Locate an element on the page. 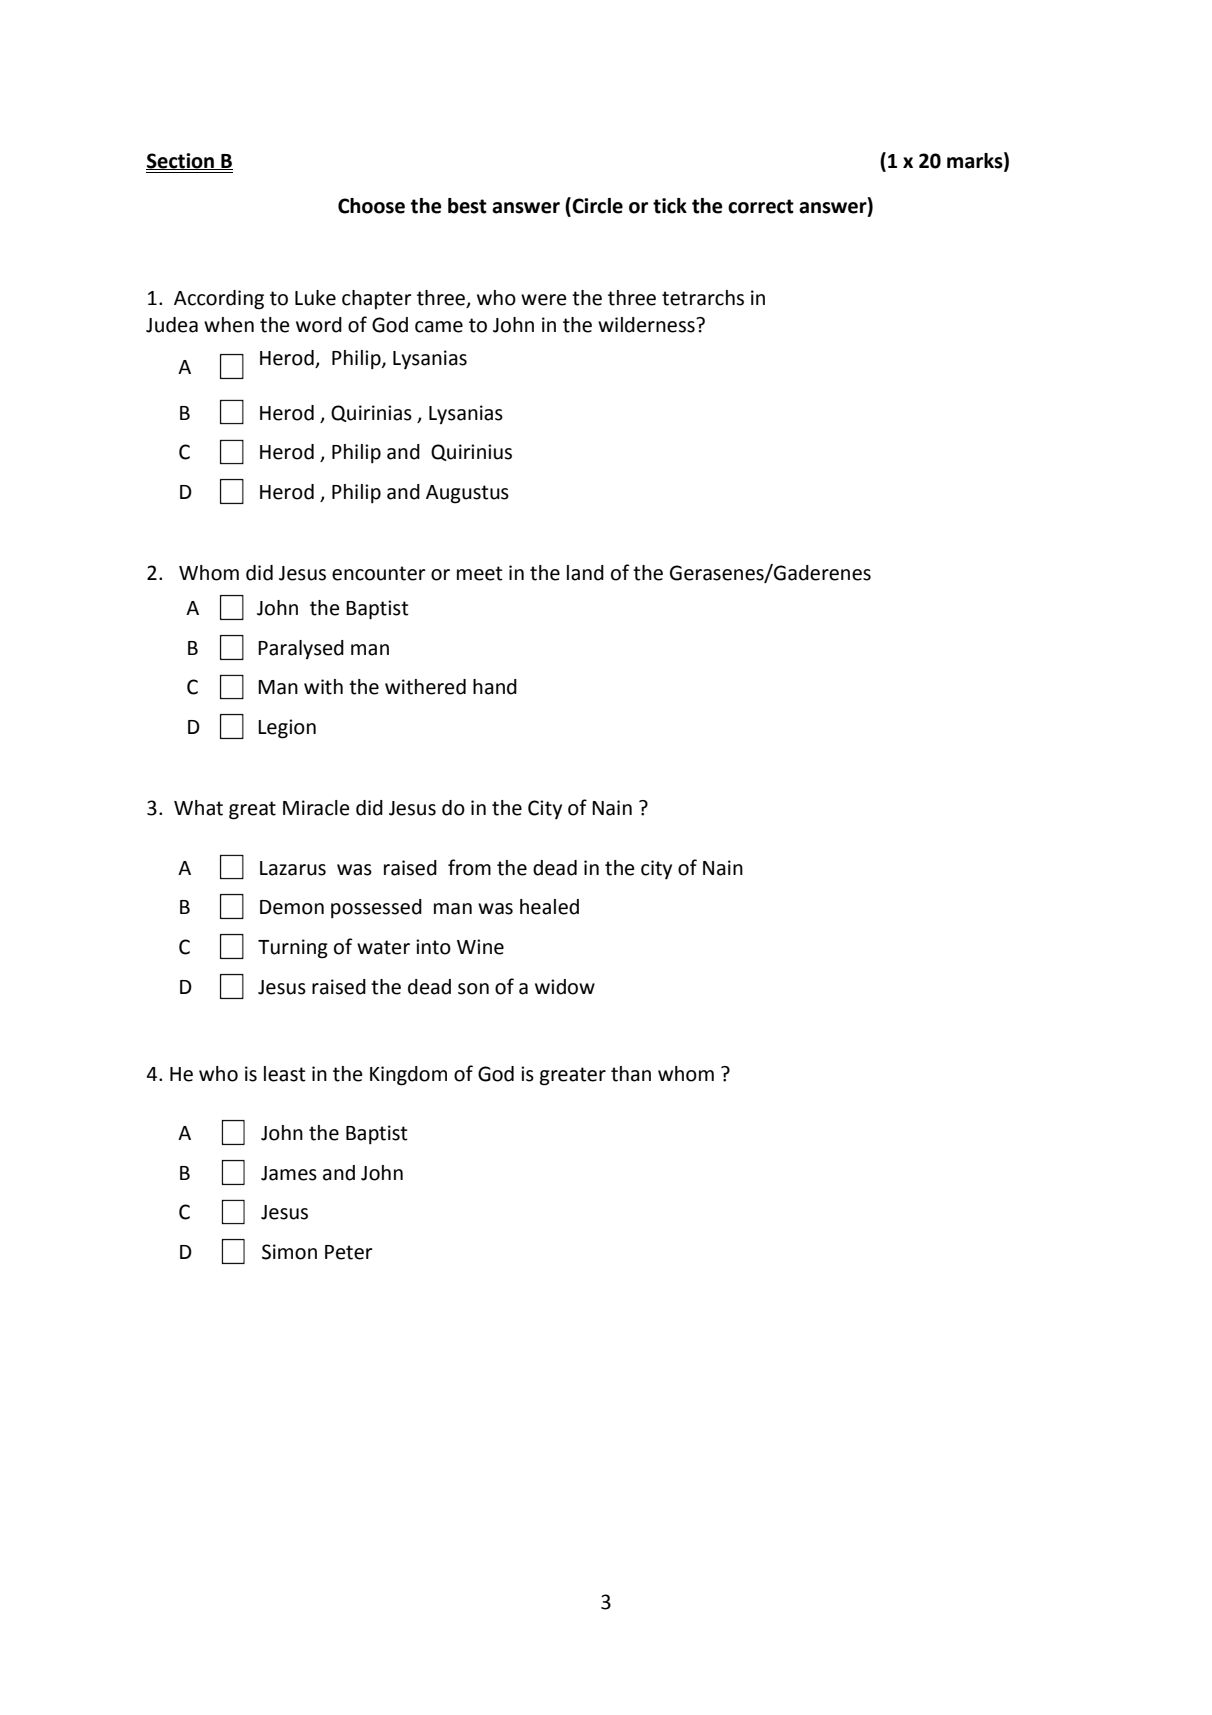 The image size is (1212, 1715). Simon is located at coordinates (289, 1252).
